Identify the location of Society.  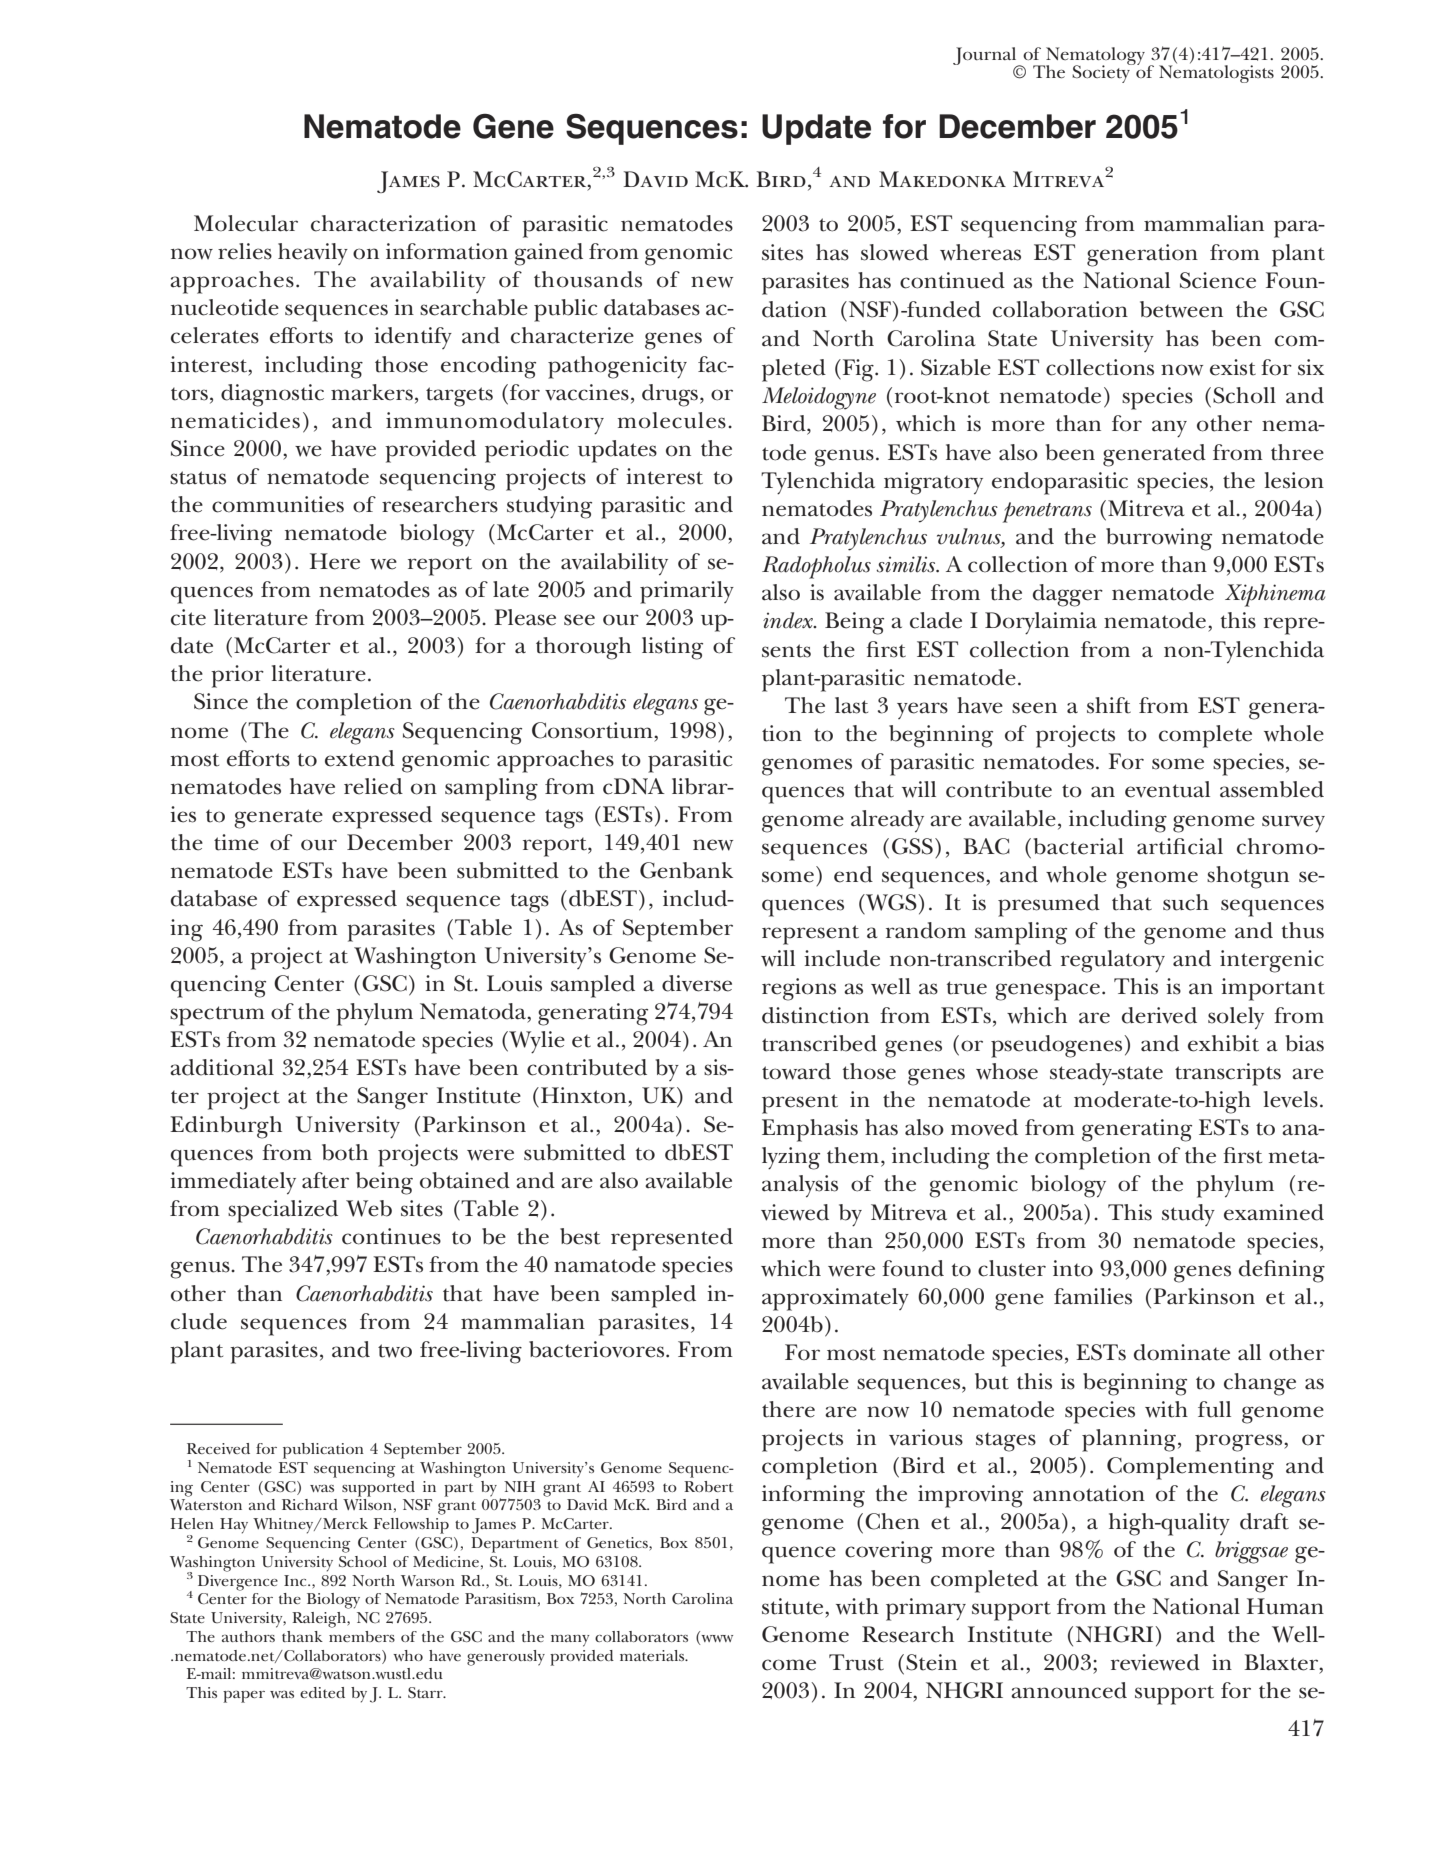
(1102, 73).
